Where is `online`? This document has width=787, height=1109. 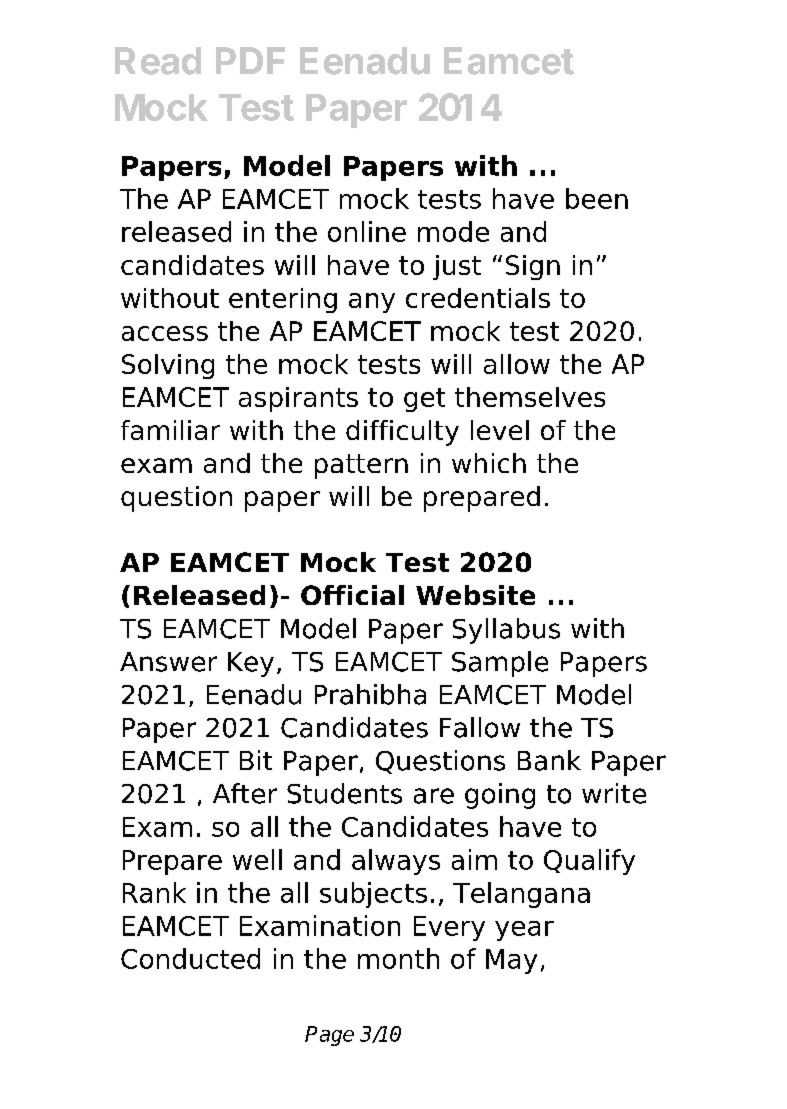 online is located at coordinates (367, 231).
